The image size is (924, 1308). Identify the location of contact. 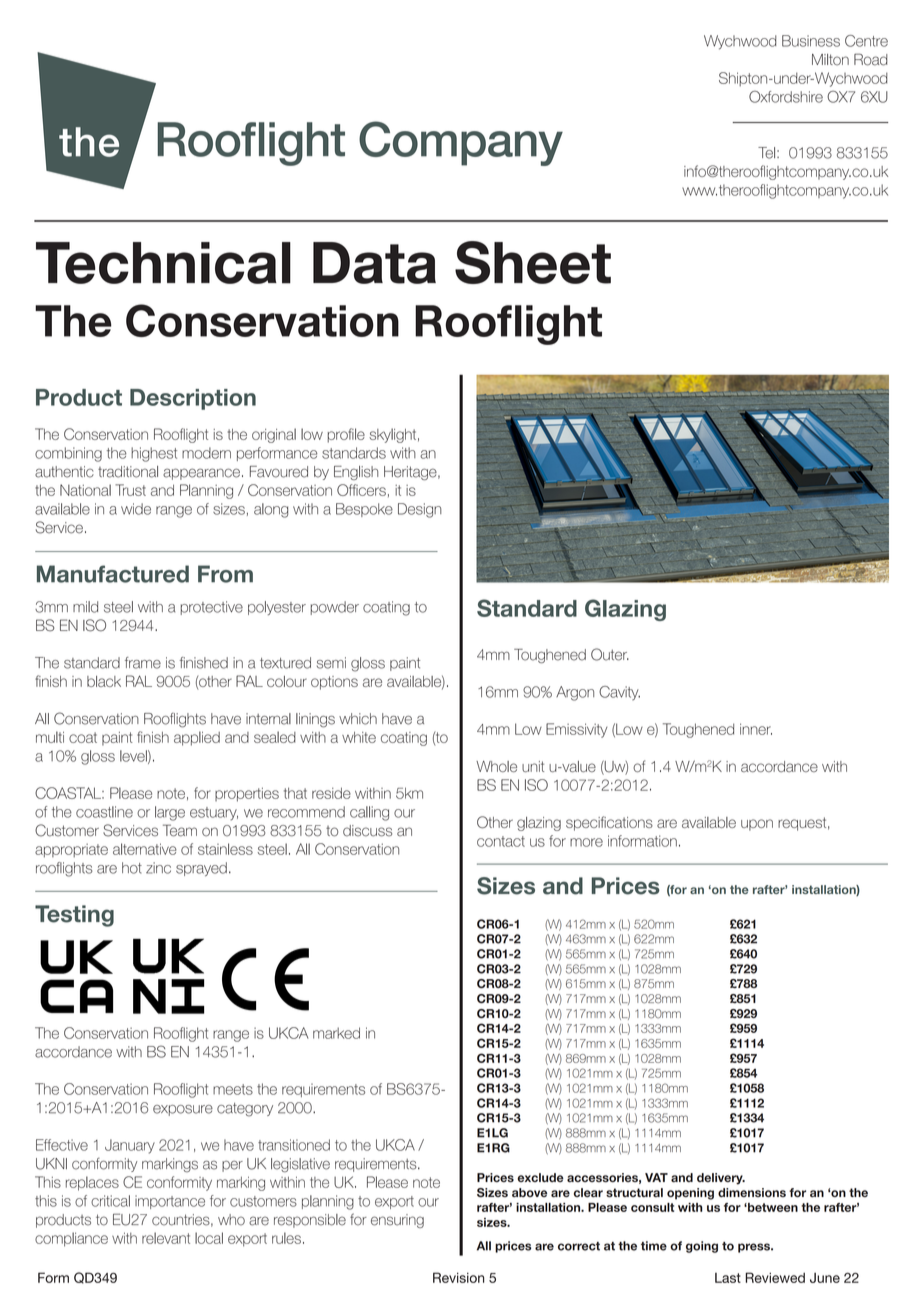
(501, 841).
